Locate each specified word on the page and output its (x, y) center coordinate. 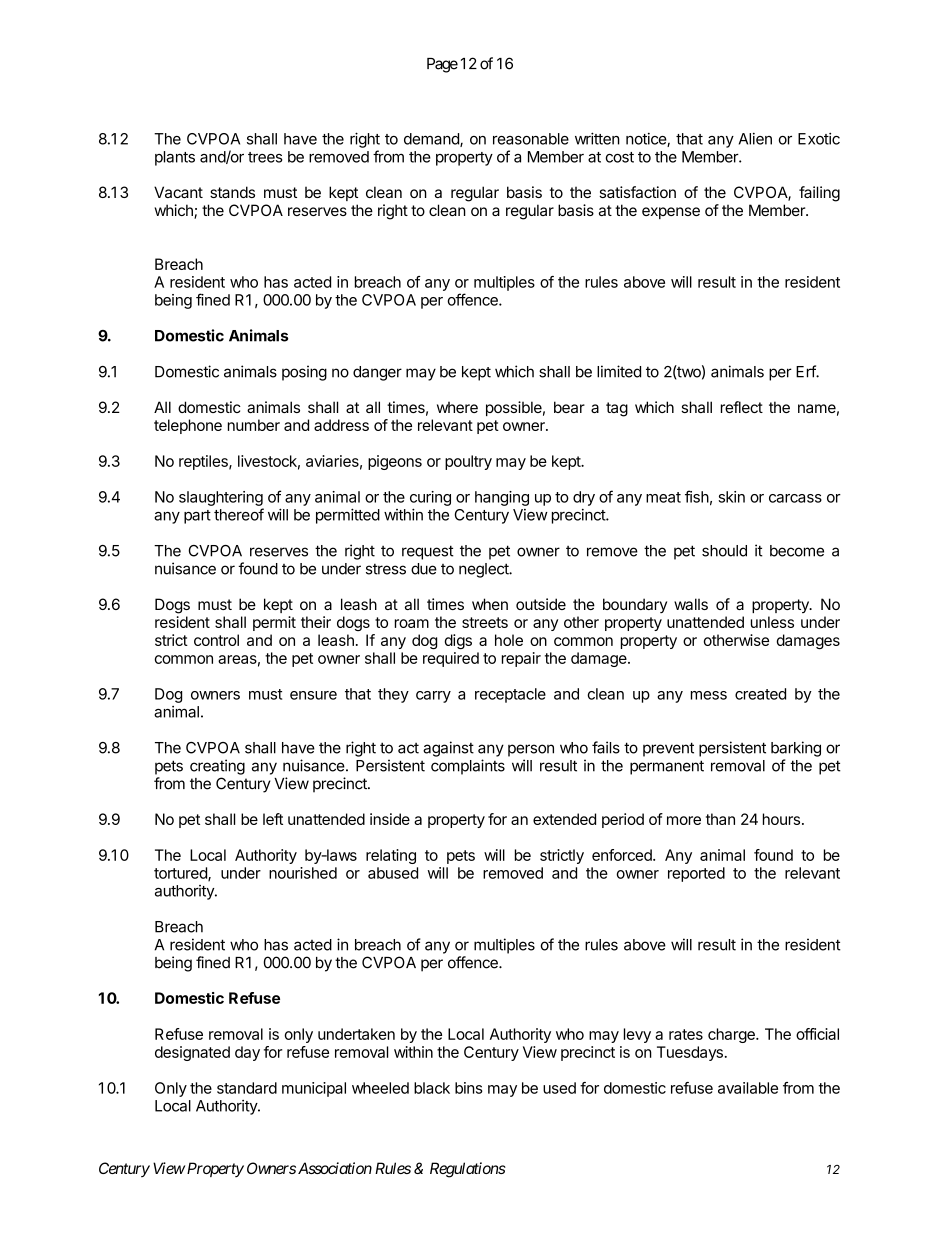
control (216, 640)
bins (469, 1088)
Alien (755, 139)
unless (772, 622)
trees (265, 157)
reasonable (531, 139)
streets (485, 622)
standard (247, 1088)
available (748, 1088)
